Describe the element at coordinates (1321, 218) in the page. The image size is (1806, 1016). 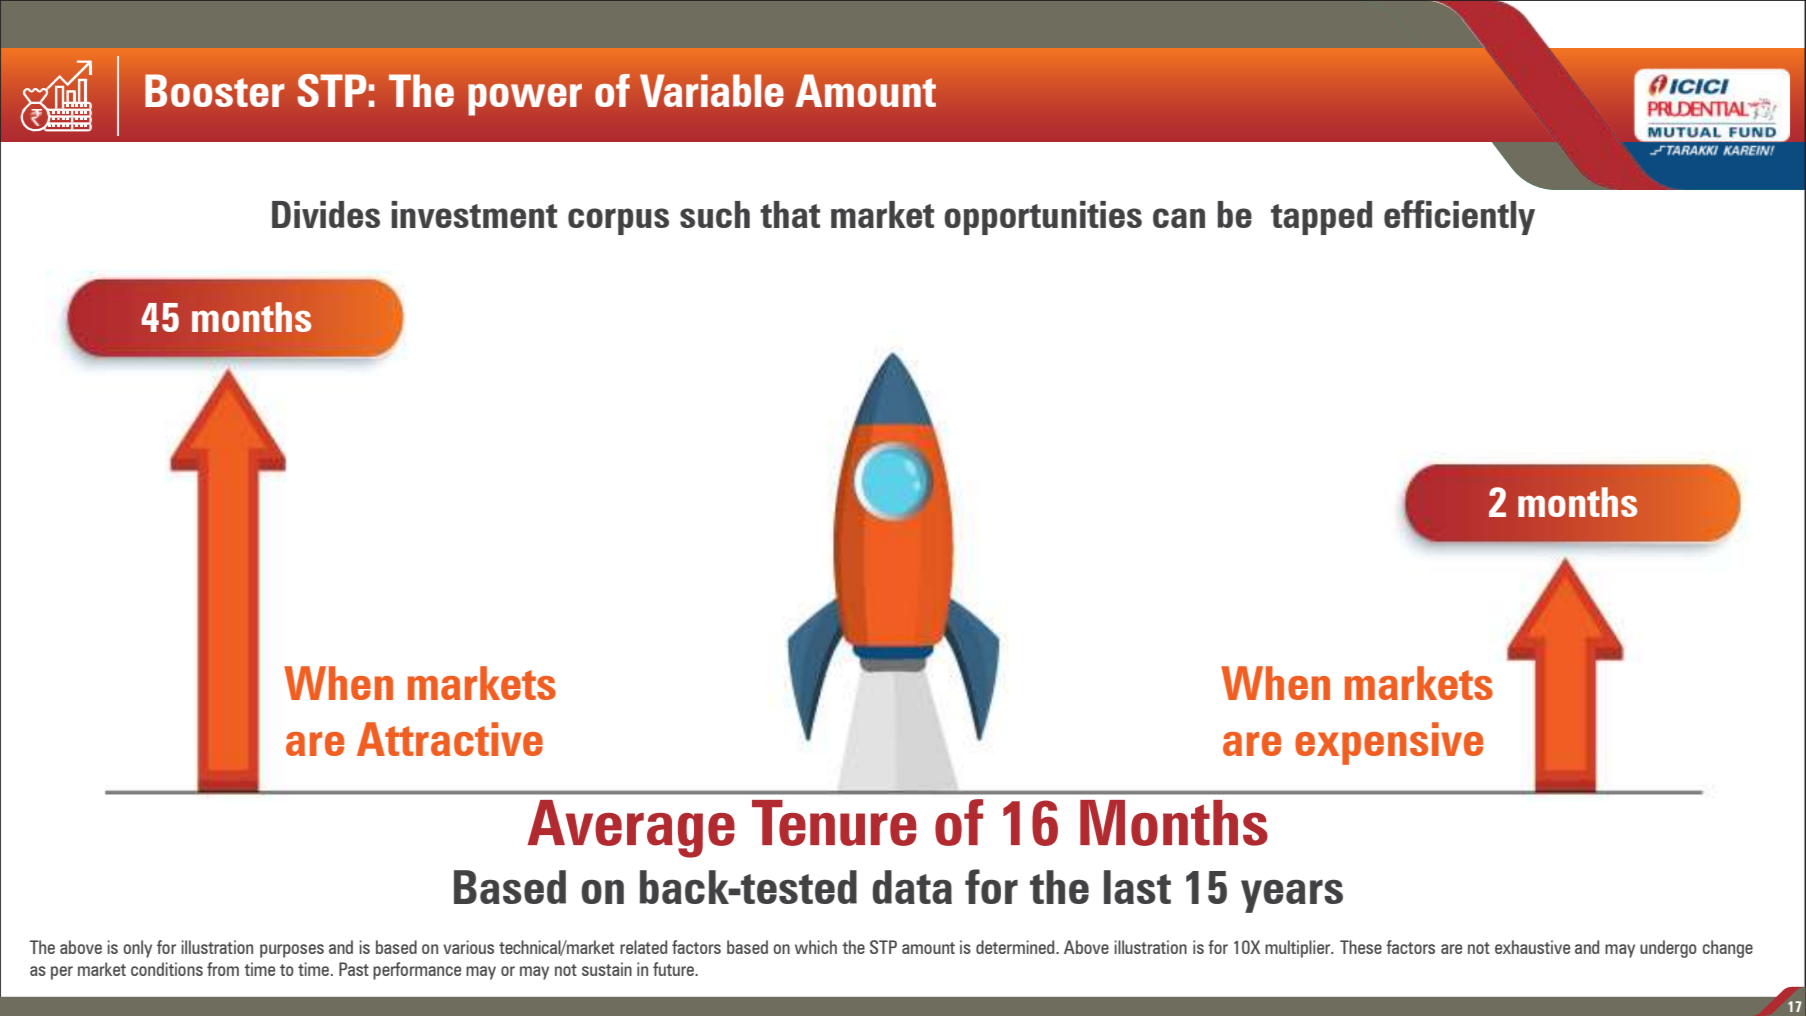
I see `tapped` at that location.
